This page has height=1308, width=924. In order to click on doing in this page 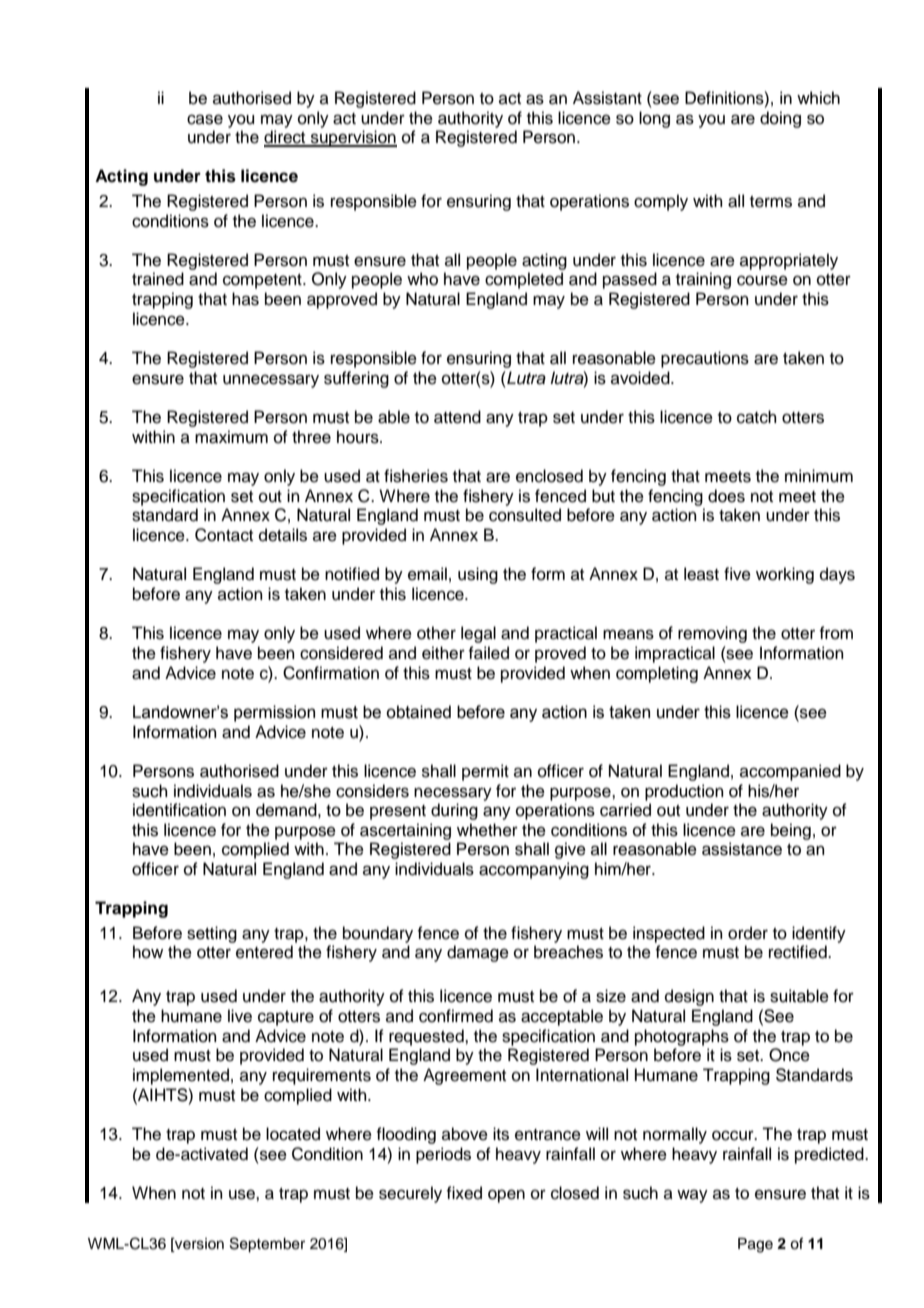, I will do `click(780, 119)`.
